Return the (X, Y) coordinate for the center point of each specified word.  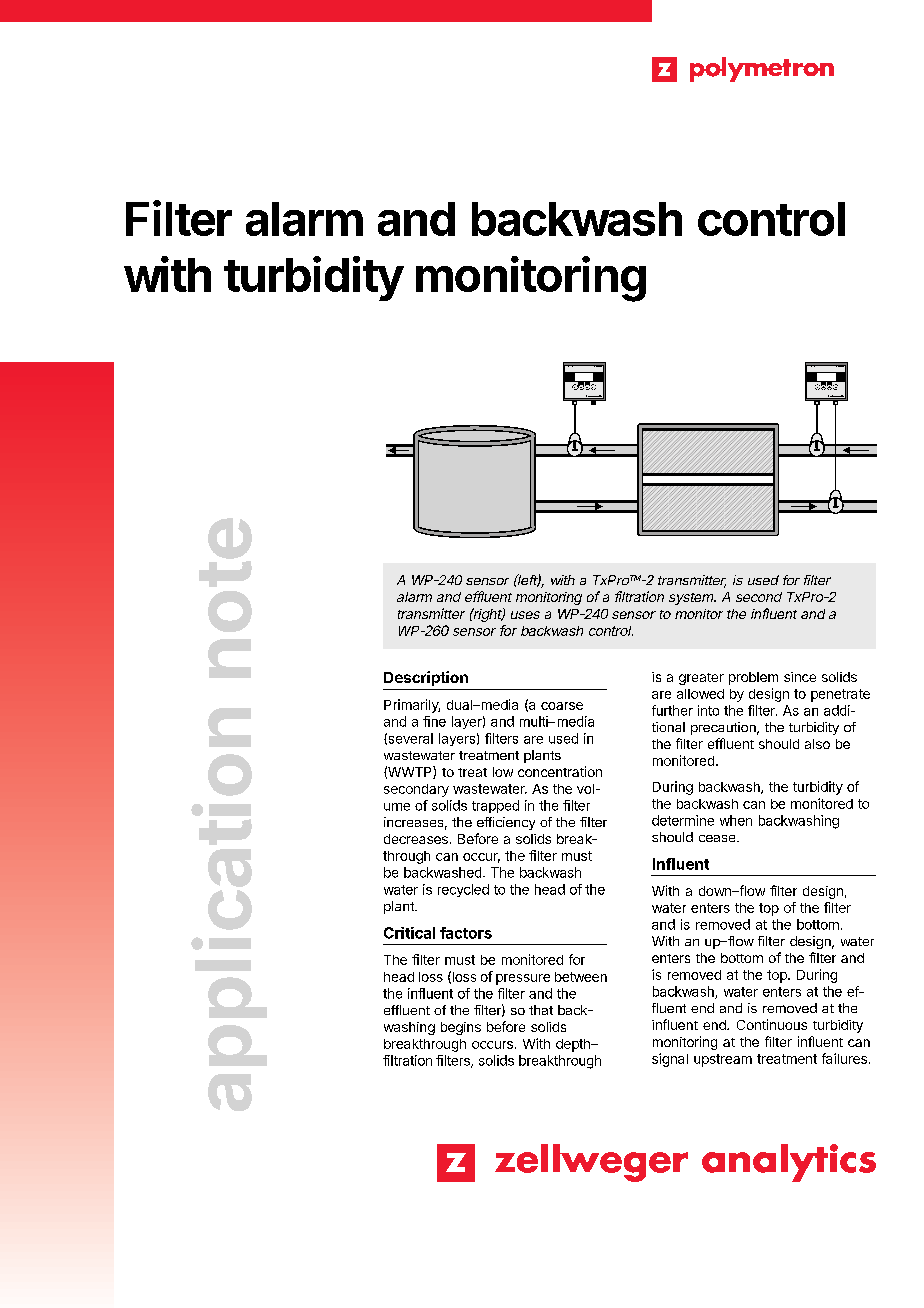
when (736, 820)
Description (426, 678)
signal (670, 1060)
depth (574, 1045)
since (800, 677)
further (672, 710)
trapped (495, 806)
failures (844, 1058)
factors (466, 933)
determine (683, 820)
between (581, 977)
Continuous (772, 1024)
